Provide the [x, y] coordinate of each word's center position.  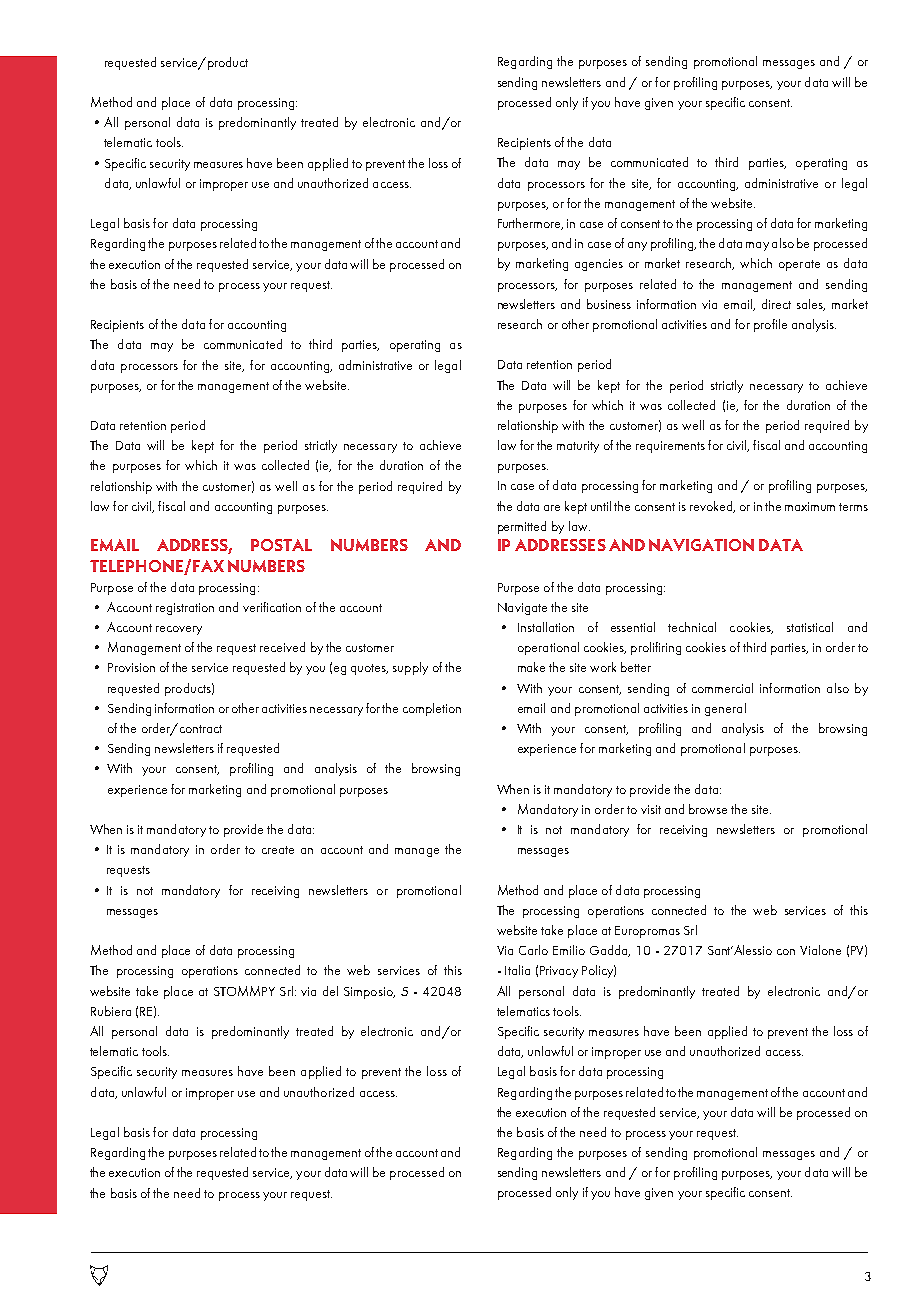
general [725, 709]
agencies [599, 265]
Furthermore [530, 224]
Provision [131, 667]
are [552, 508]
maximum [810, 506]
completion [432, 709]
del [330, 991]
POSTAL [281, 545]
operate [799, 265]
